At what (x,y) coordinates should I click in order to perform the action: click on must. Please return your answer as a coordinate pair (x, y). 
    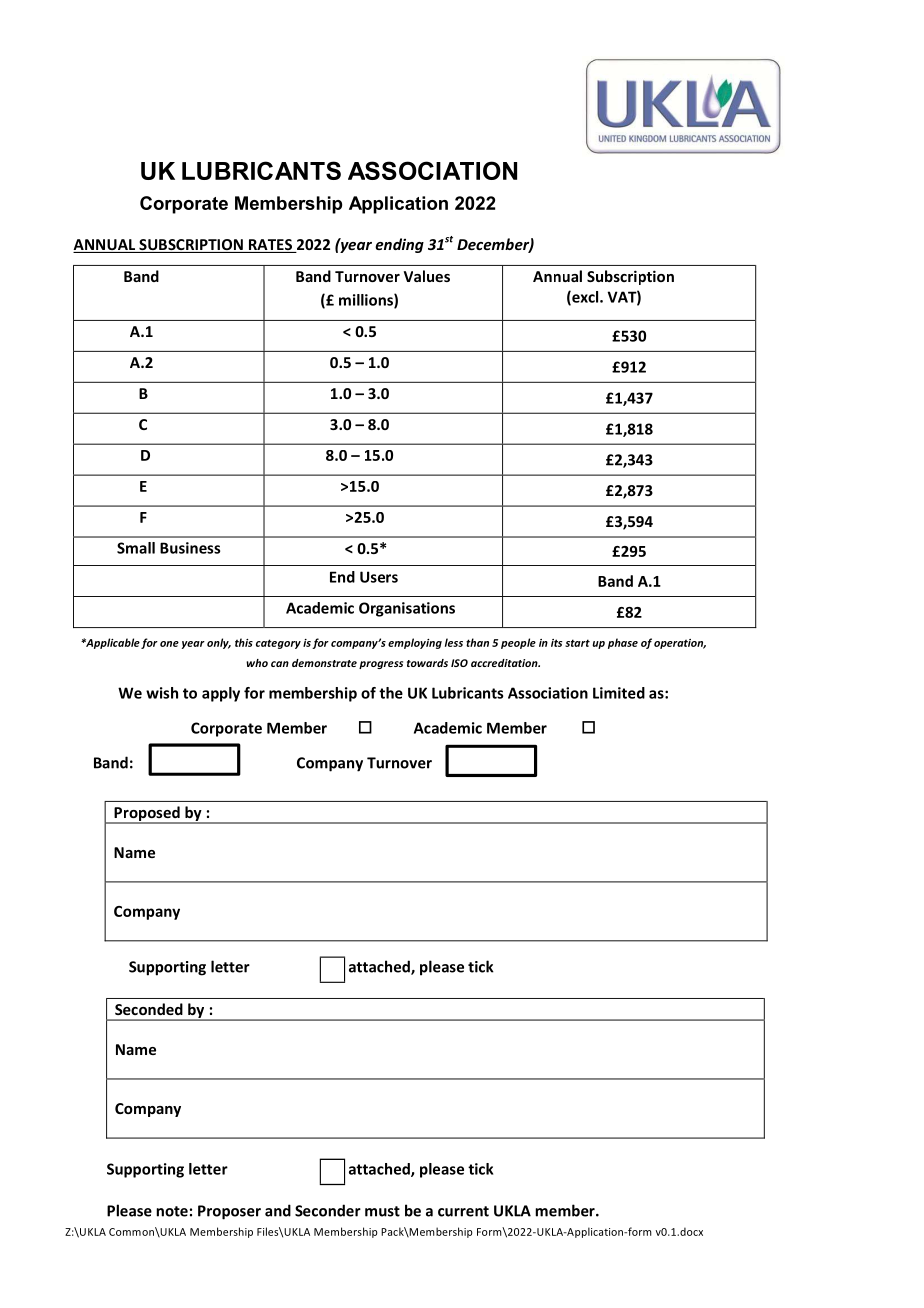
    Looking at the image, I should click on (382, 1211).
